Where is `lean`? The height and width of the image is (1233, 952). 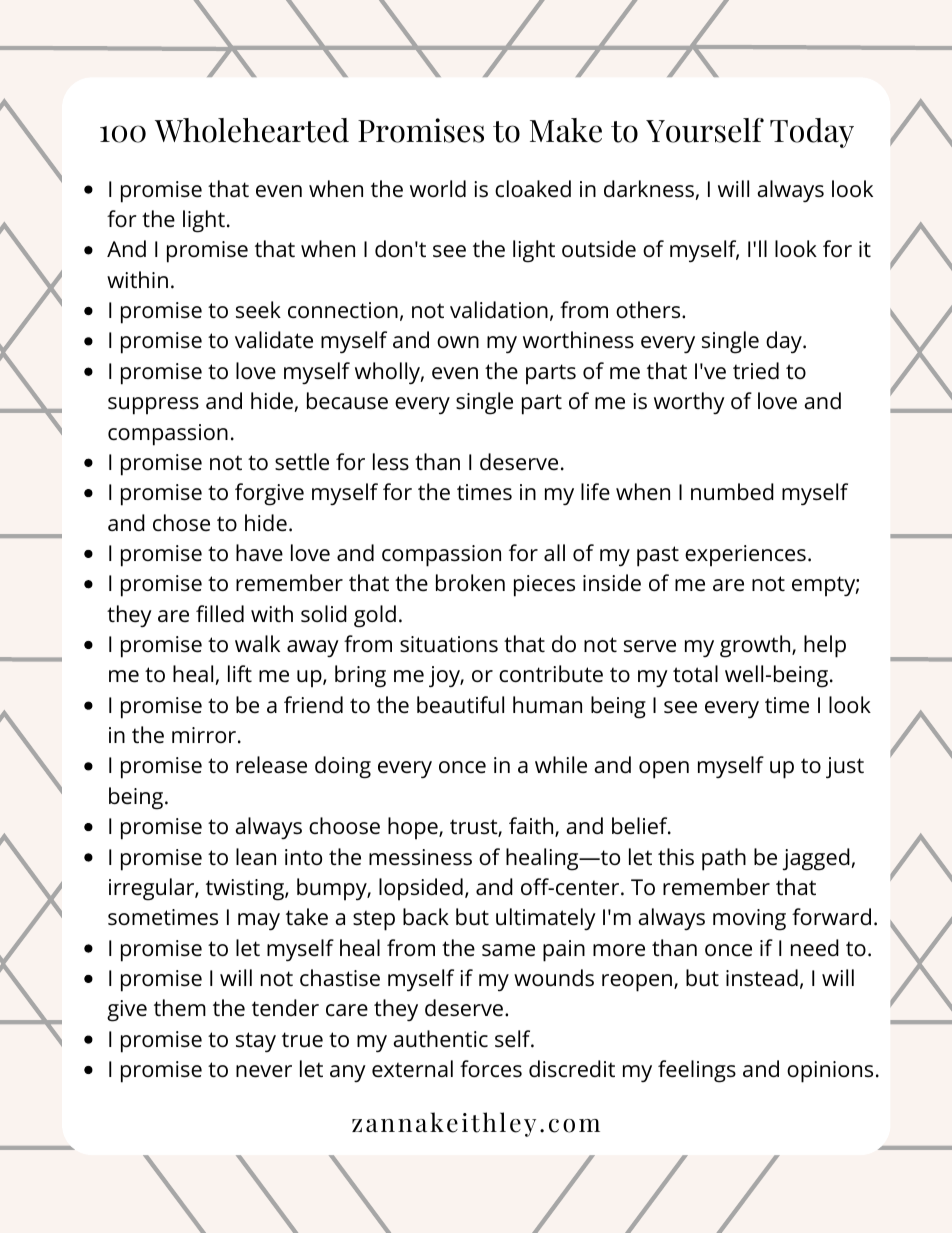 lean is located at coordinates (256, 857).
